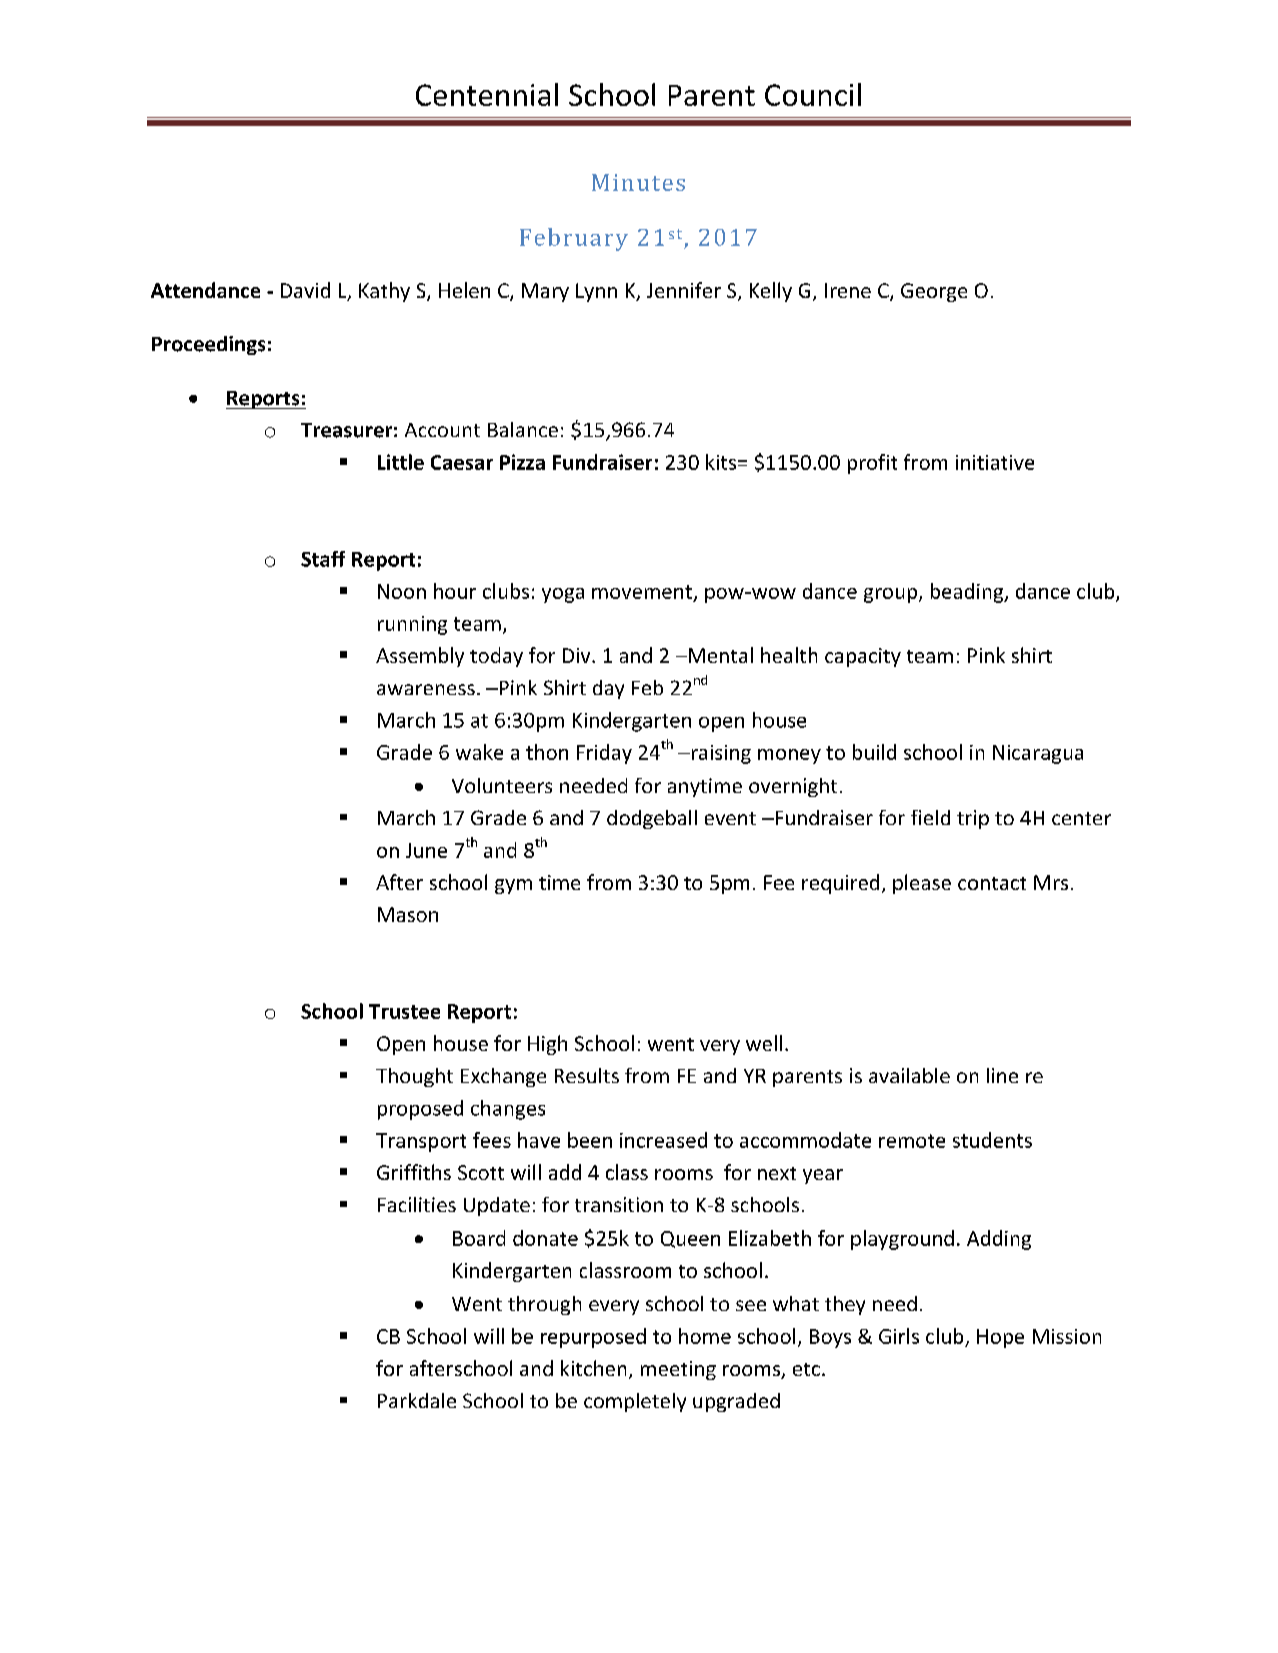  I want to click on Board, so click(479, 1238).
